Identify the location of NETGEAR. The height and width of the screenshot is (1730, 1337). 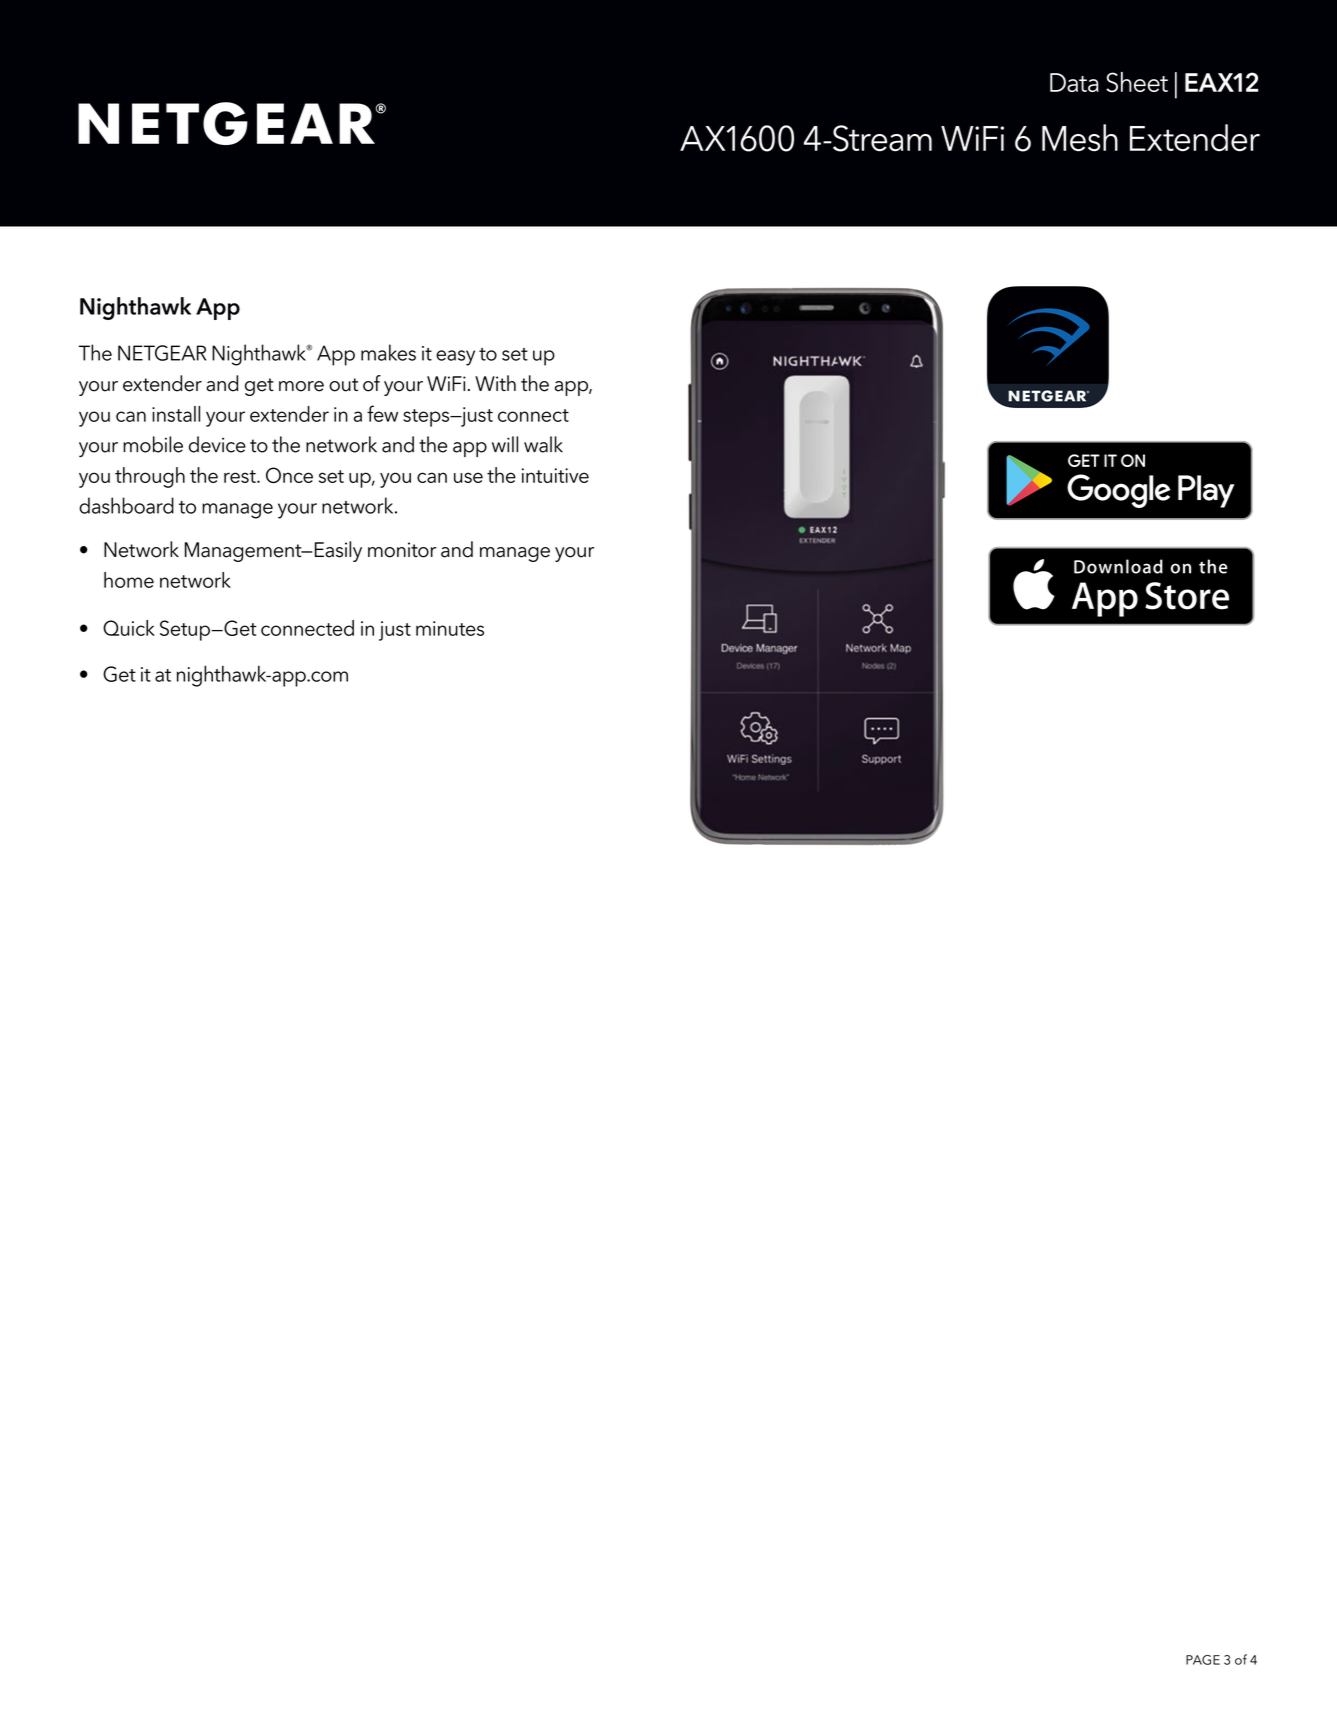
(162, 353).
